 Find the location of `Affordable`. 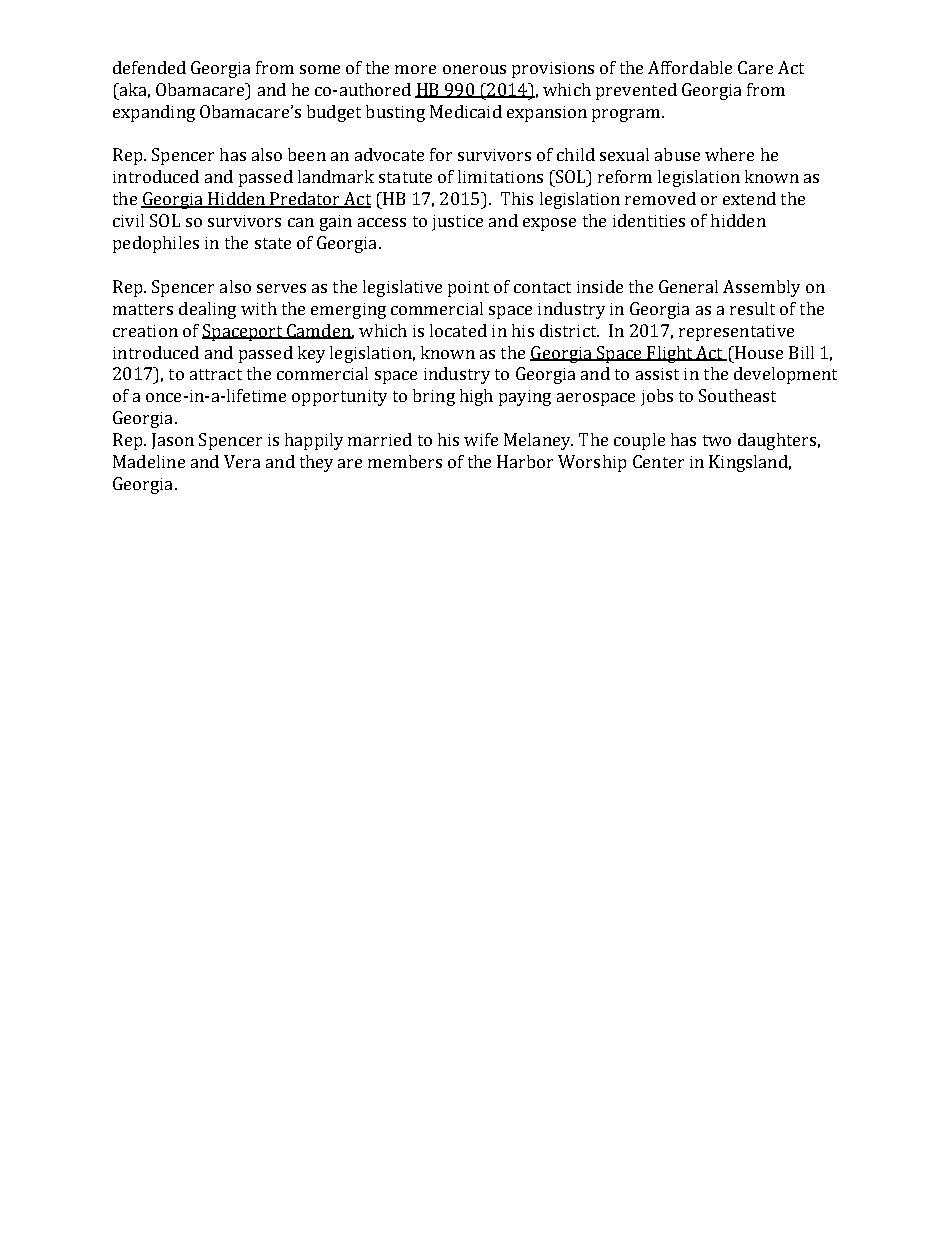

Affordable is located at coordinates (690, 67).
